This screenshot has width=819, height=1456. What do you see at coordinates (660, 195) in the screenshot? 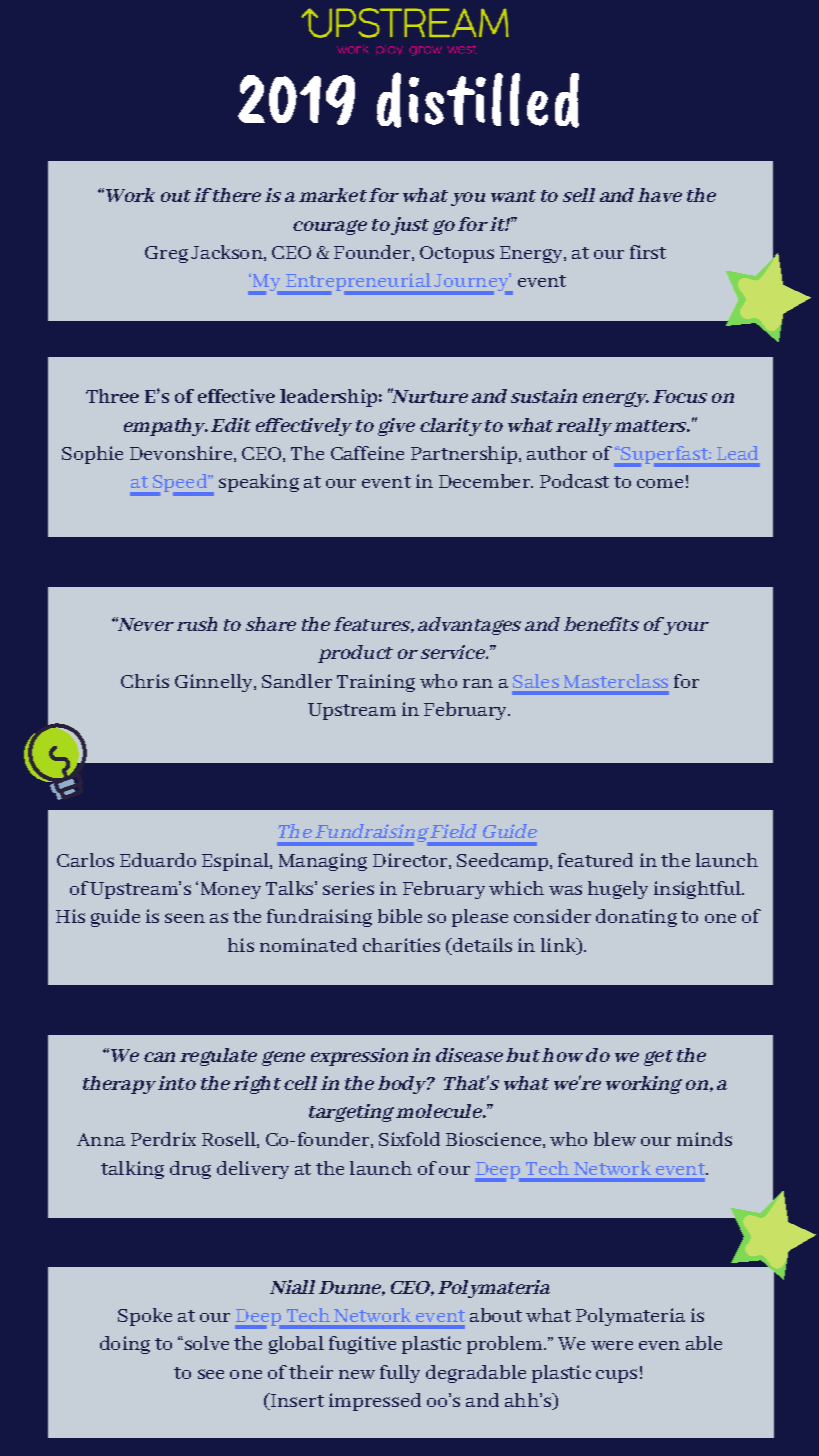
I see `have` at bounding box center [660, 195].
